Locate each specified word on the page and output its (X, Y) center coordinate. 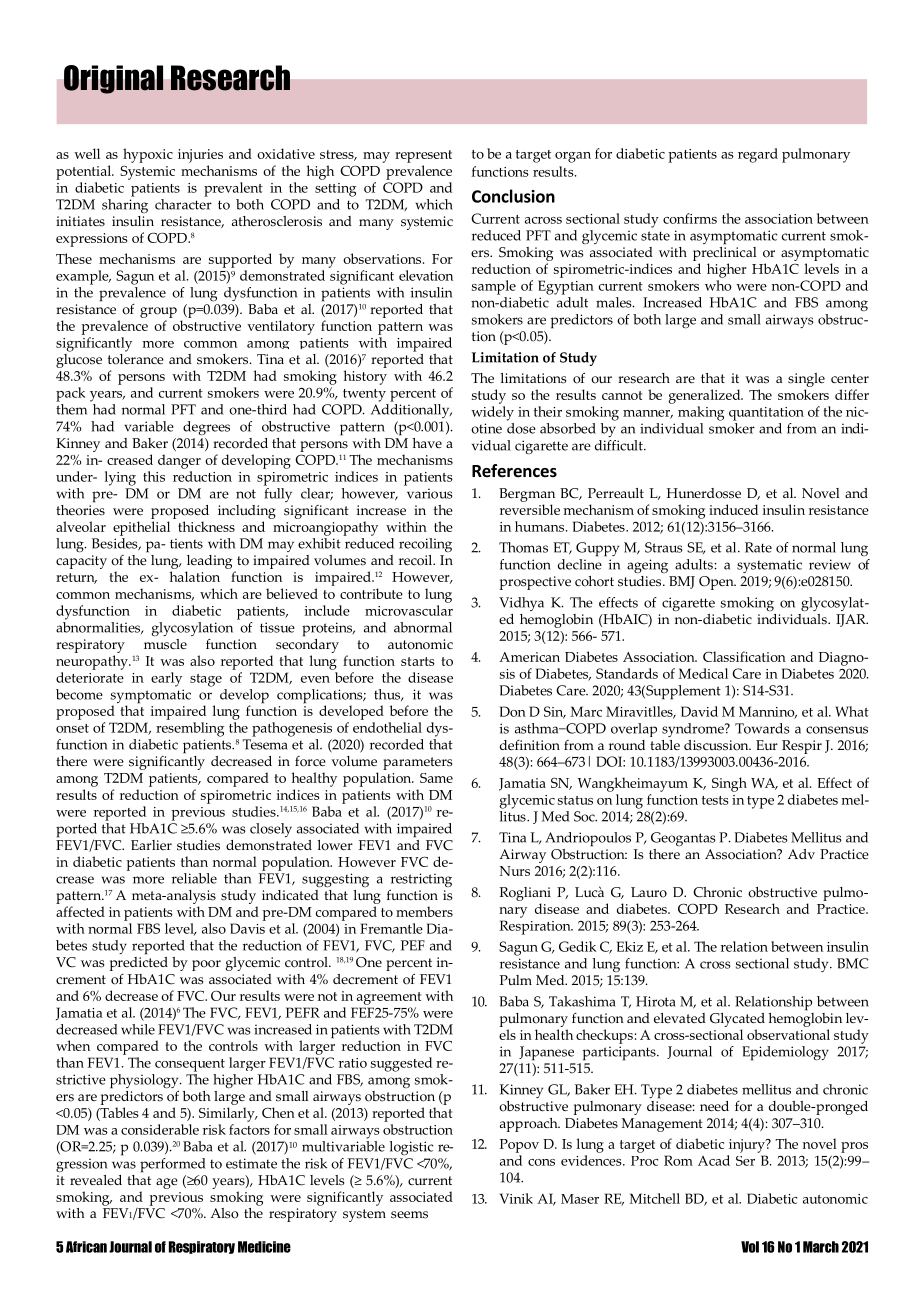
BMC (852, 963)
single (806, 380)
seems (409, 1215)
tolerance (136, 358)
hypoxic (148, 155)
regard (758, 155)
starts (418, 661)
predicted (139, 962)
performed (173, 1165)
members (424, 911)
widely (492, 413)
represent (423, 156)
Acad (714, 1160)
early (166, 679)
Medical (703, 673)
